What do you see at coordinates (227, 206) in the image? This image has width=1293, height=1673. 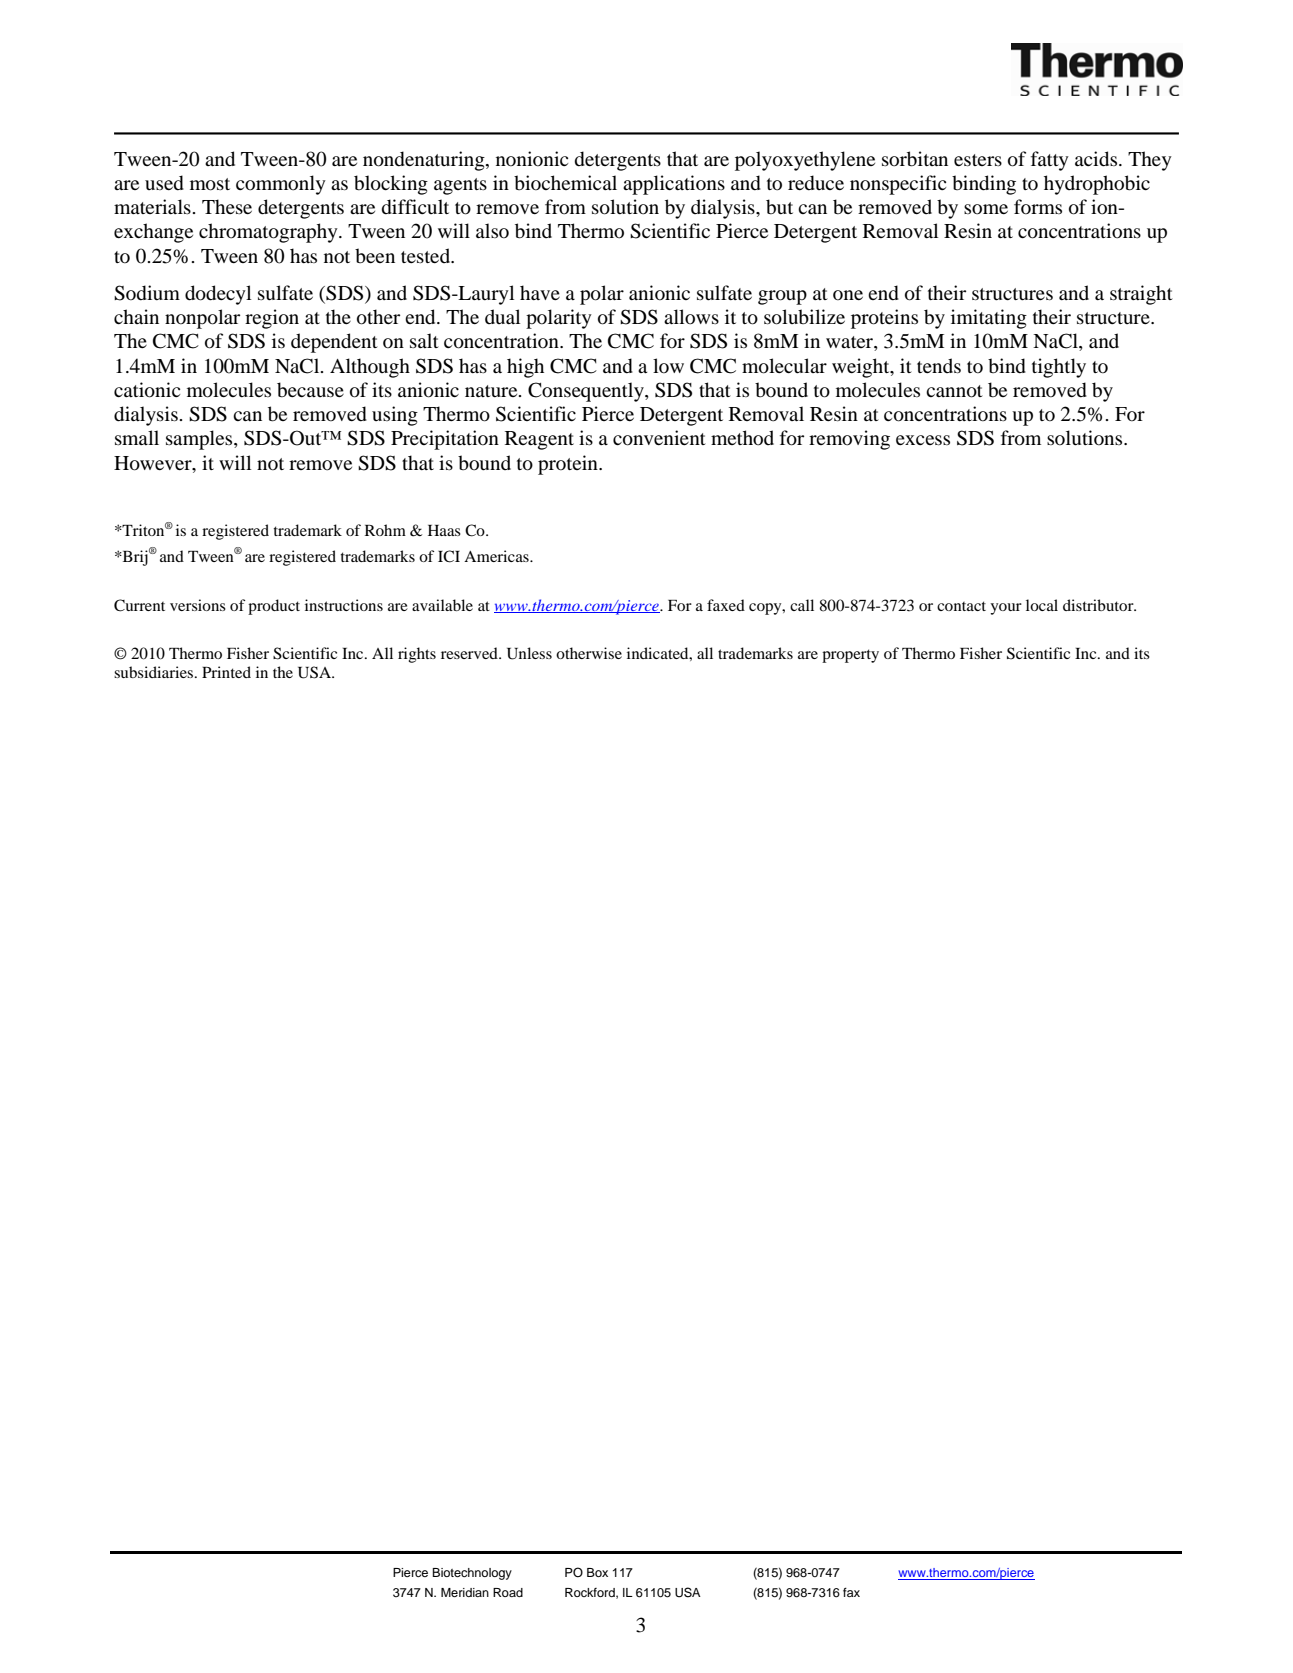 I see `These` at bounding box center [227, 206].
